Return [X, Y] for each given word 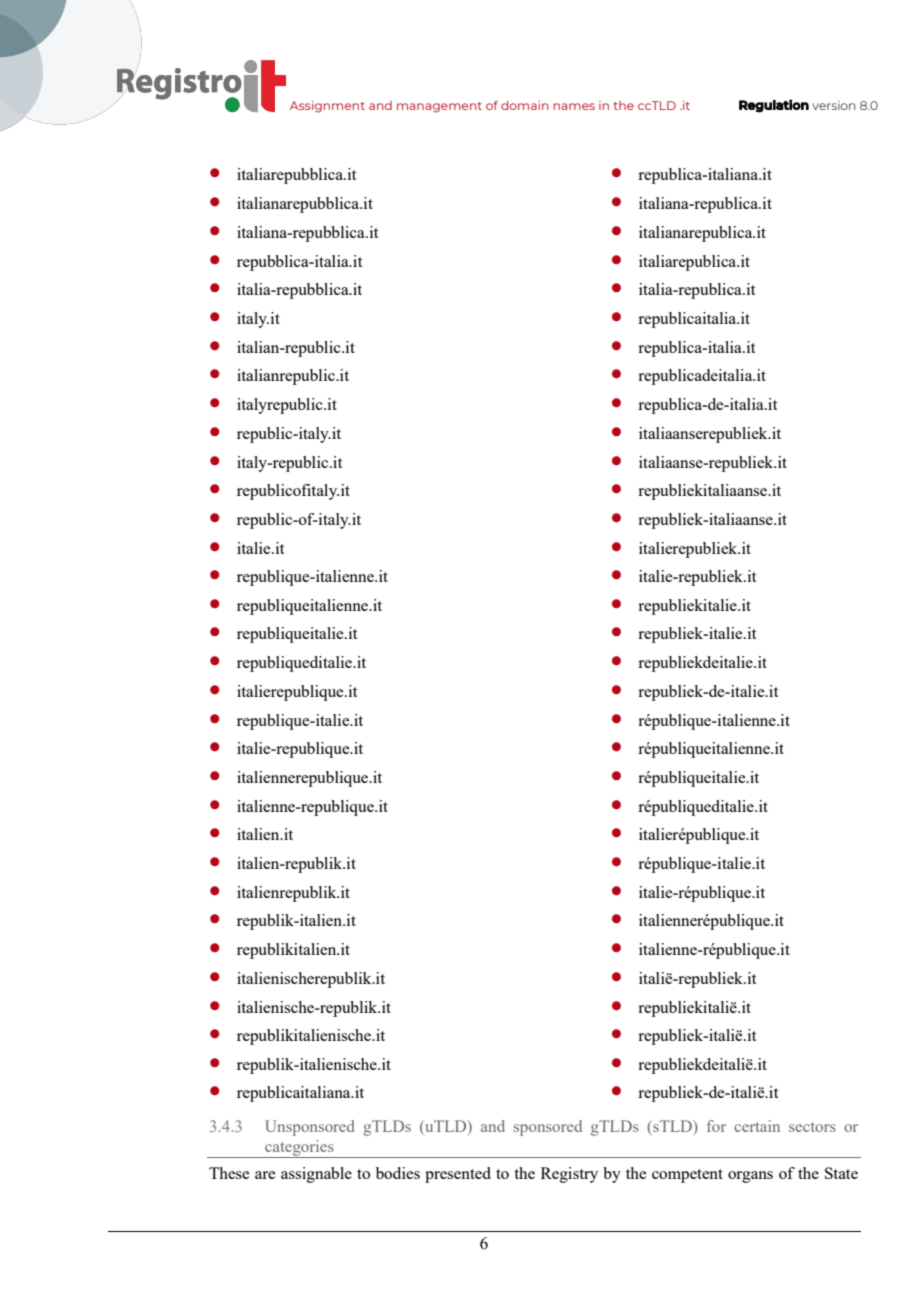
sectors [812, 1127]
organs [750, 1177]
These [229, 1173]
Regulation [774, 106]
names [574, 106]
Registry [569, 1175]
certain [757, 1126]
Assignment [327, 107]
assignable [316, 1175]
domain [525, 105]
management [439, 107]
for [716, 1126]
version [833, 105]
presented [458, 1175]
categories [299, 1149]
